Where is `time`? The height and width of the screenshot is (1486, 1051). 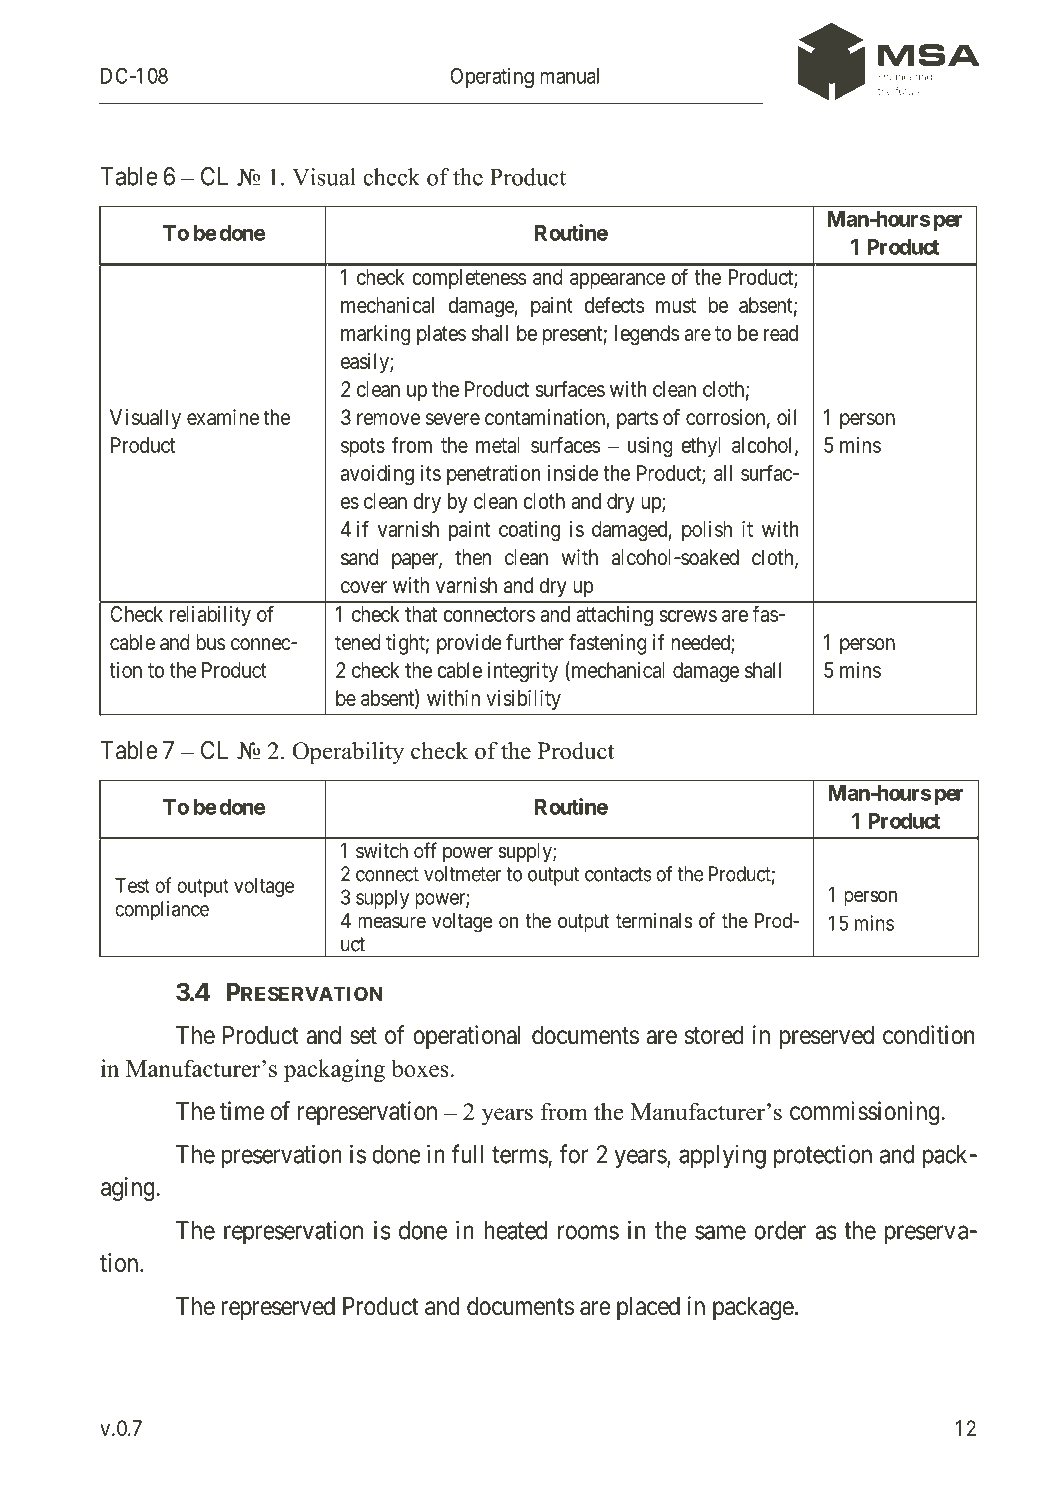 time is located at coordinates (242, 1111).
